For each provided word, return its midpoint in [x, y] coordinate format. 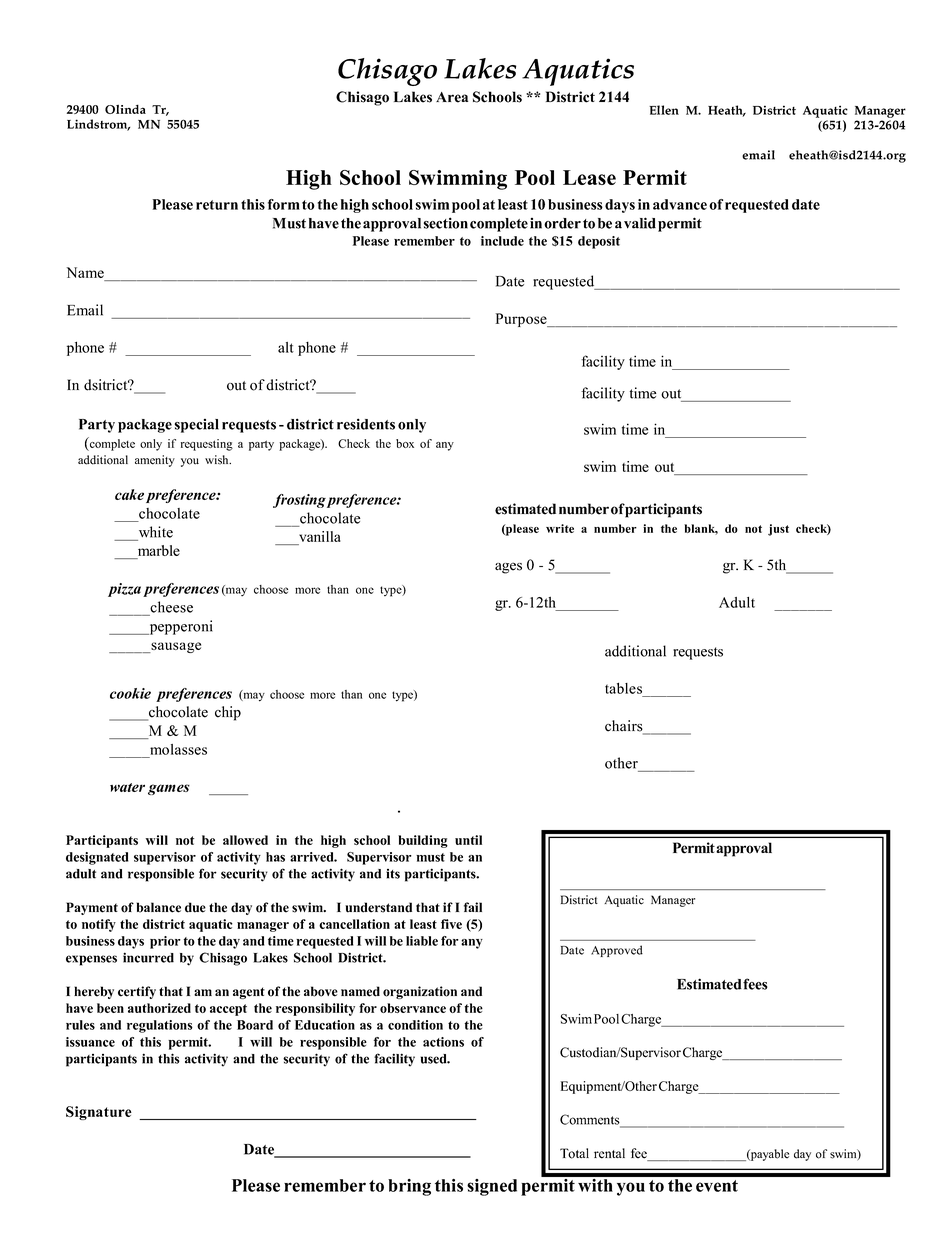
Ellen [664, 110]
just [778, 530]
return [217, 205]
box [405, 443]
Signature [99, 1113]
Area [452, 97]
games [169, 789]
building [423, 841]
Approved [617, 951]
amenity [155, 461]
